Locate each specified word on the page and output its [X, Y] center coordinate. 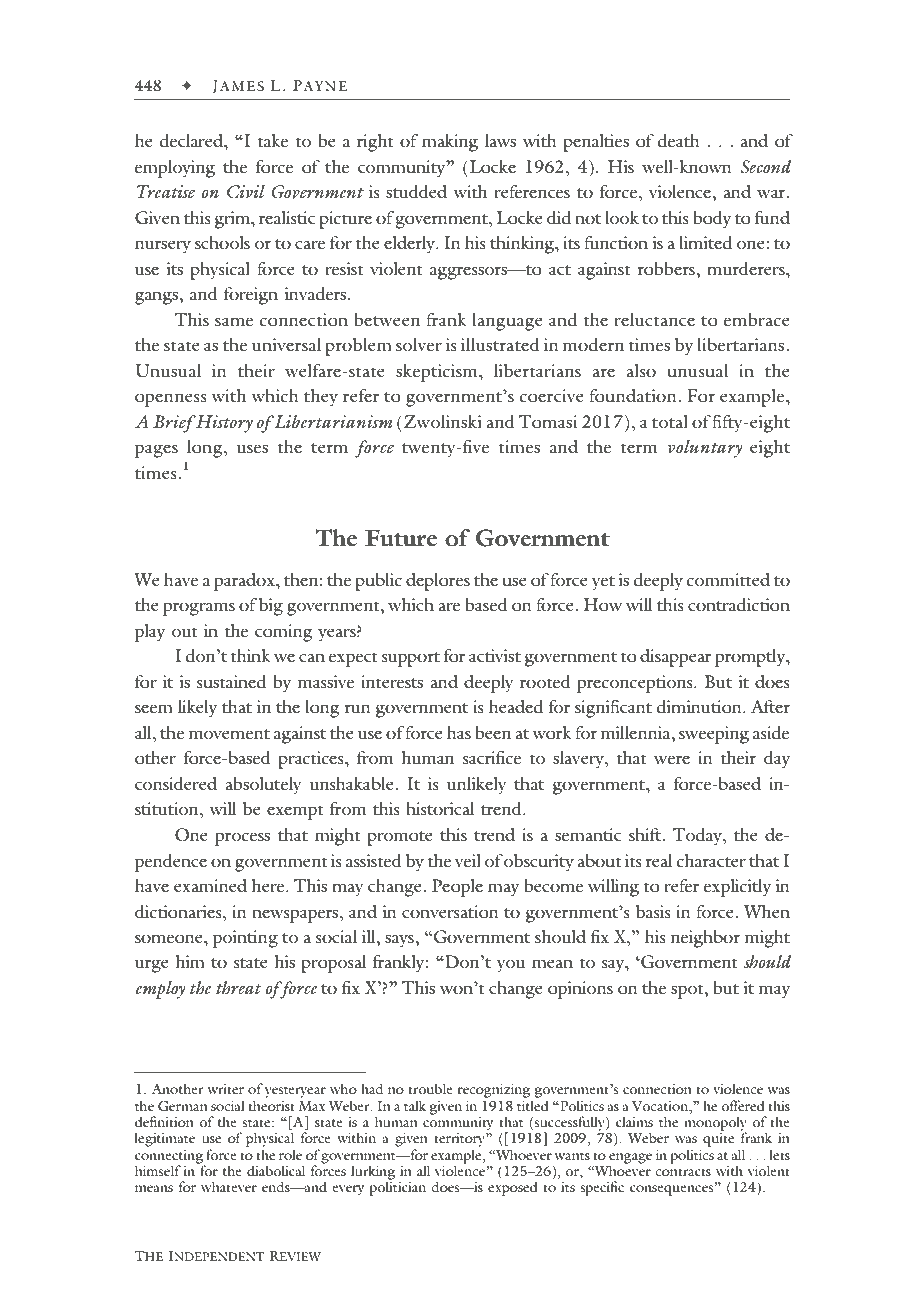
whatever [229, 1186]
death [679, 140]
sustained [231, 681]
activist [495, 655]
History [223, 424]
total [670, 421]
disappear [676, 658]
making [450, 143]
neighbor [705, 939]
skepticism [438, 373]
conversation [450, 911]
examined [210, 886]
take [273, 140]
